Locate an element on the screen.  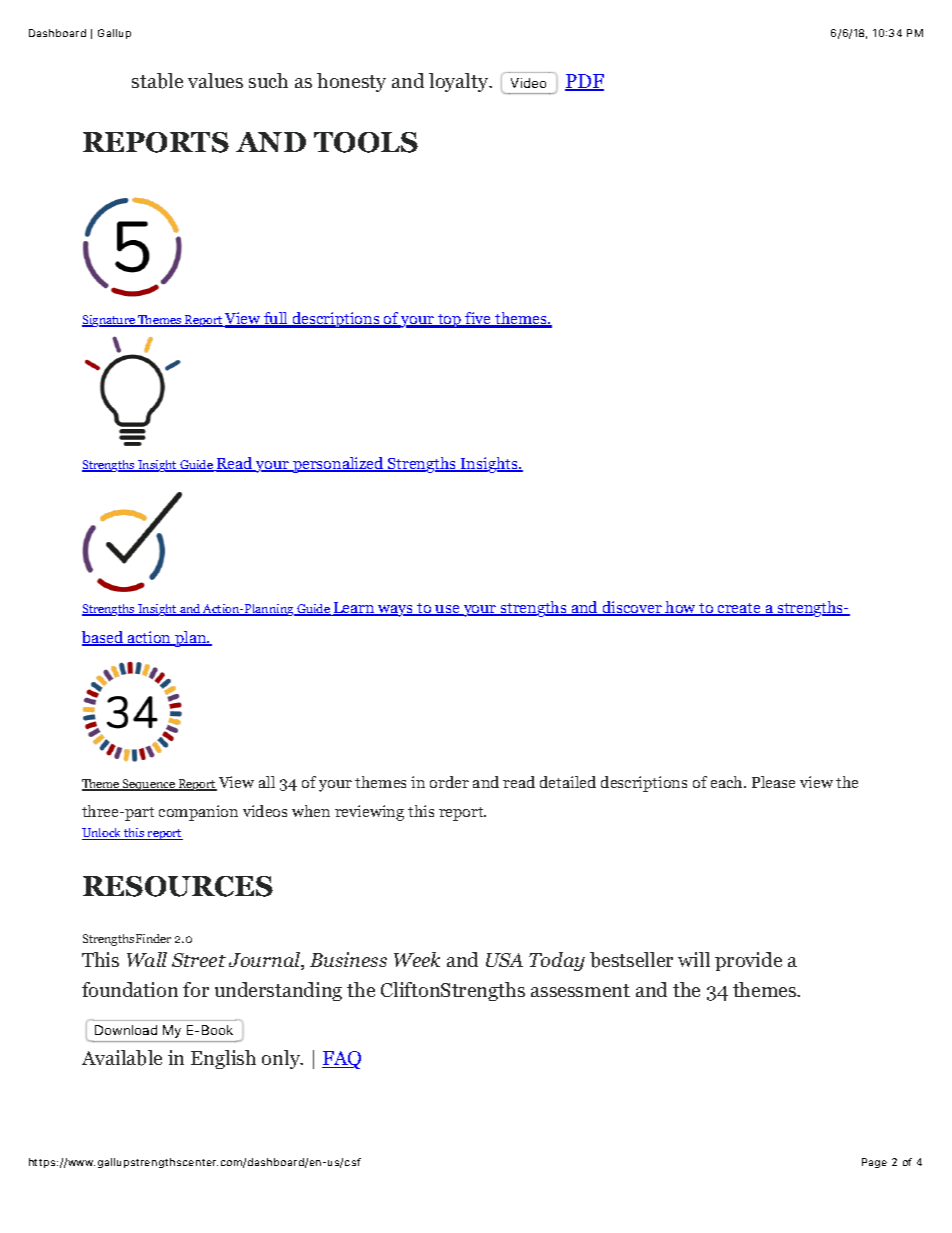
values is located at coordinates (215, 80).
